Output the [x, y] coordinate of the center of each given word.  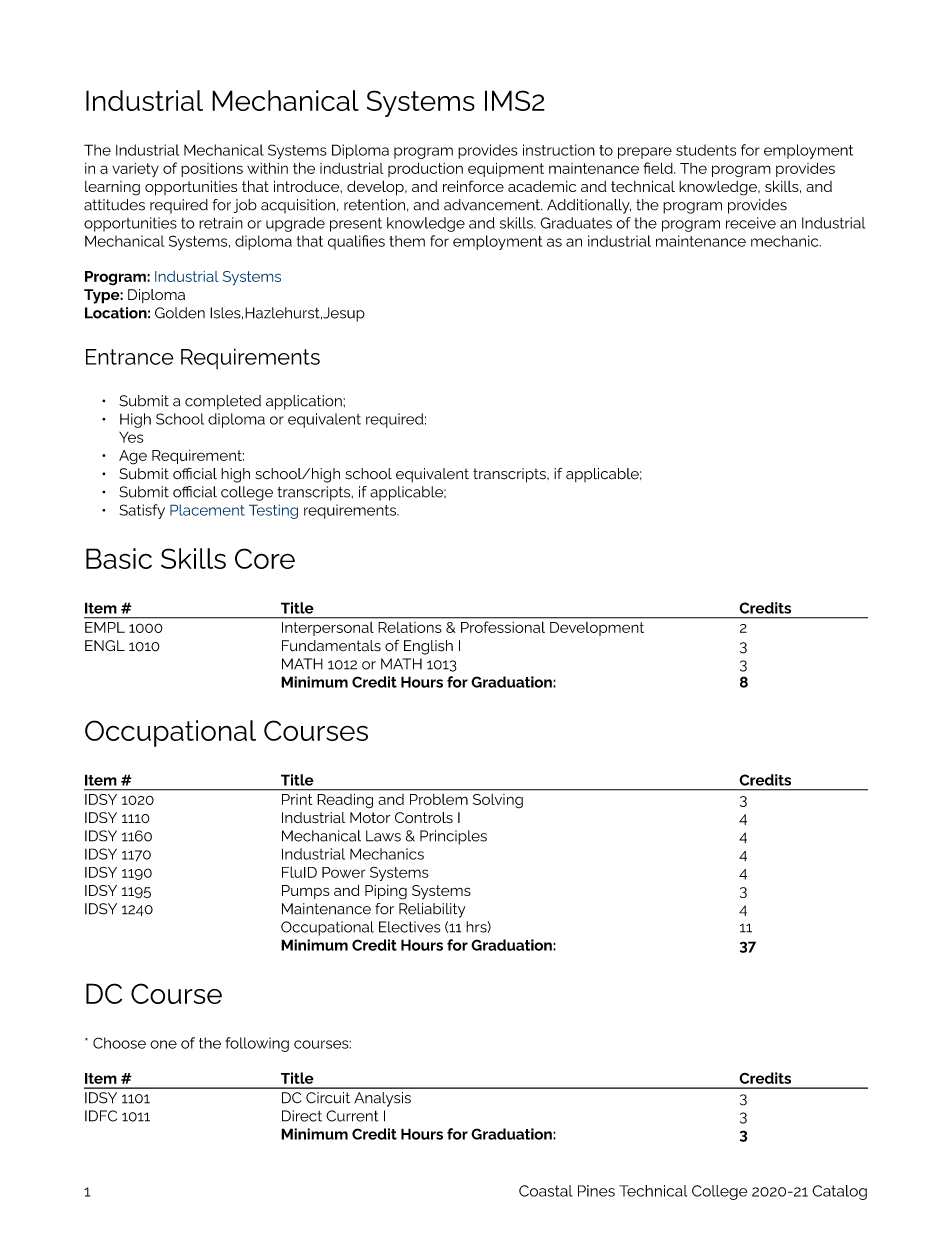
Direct [302, 1116]
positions [212, 169]
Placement [207, 510]
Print [297, 799]
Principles [453, 837]
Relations [410, 627]
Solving [498, 801]
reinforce [473, 186]
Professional [503, 627]
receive [751, 223]
